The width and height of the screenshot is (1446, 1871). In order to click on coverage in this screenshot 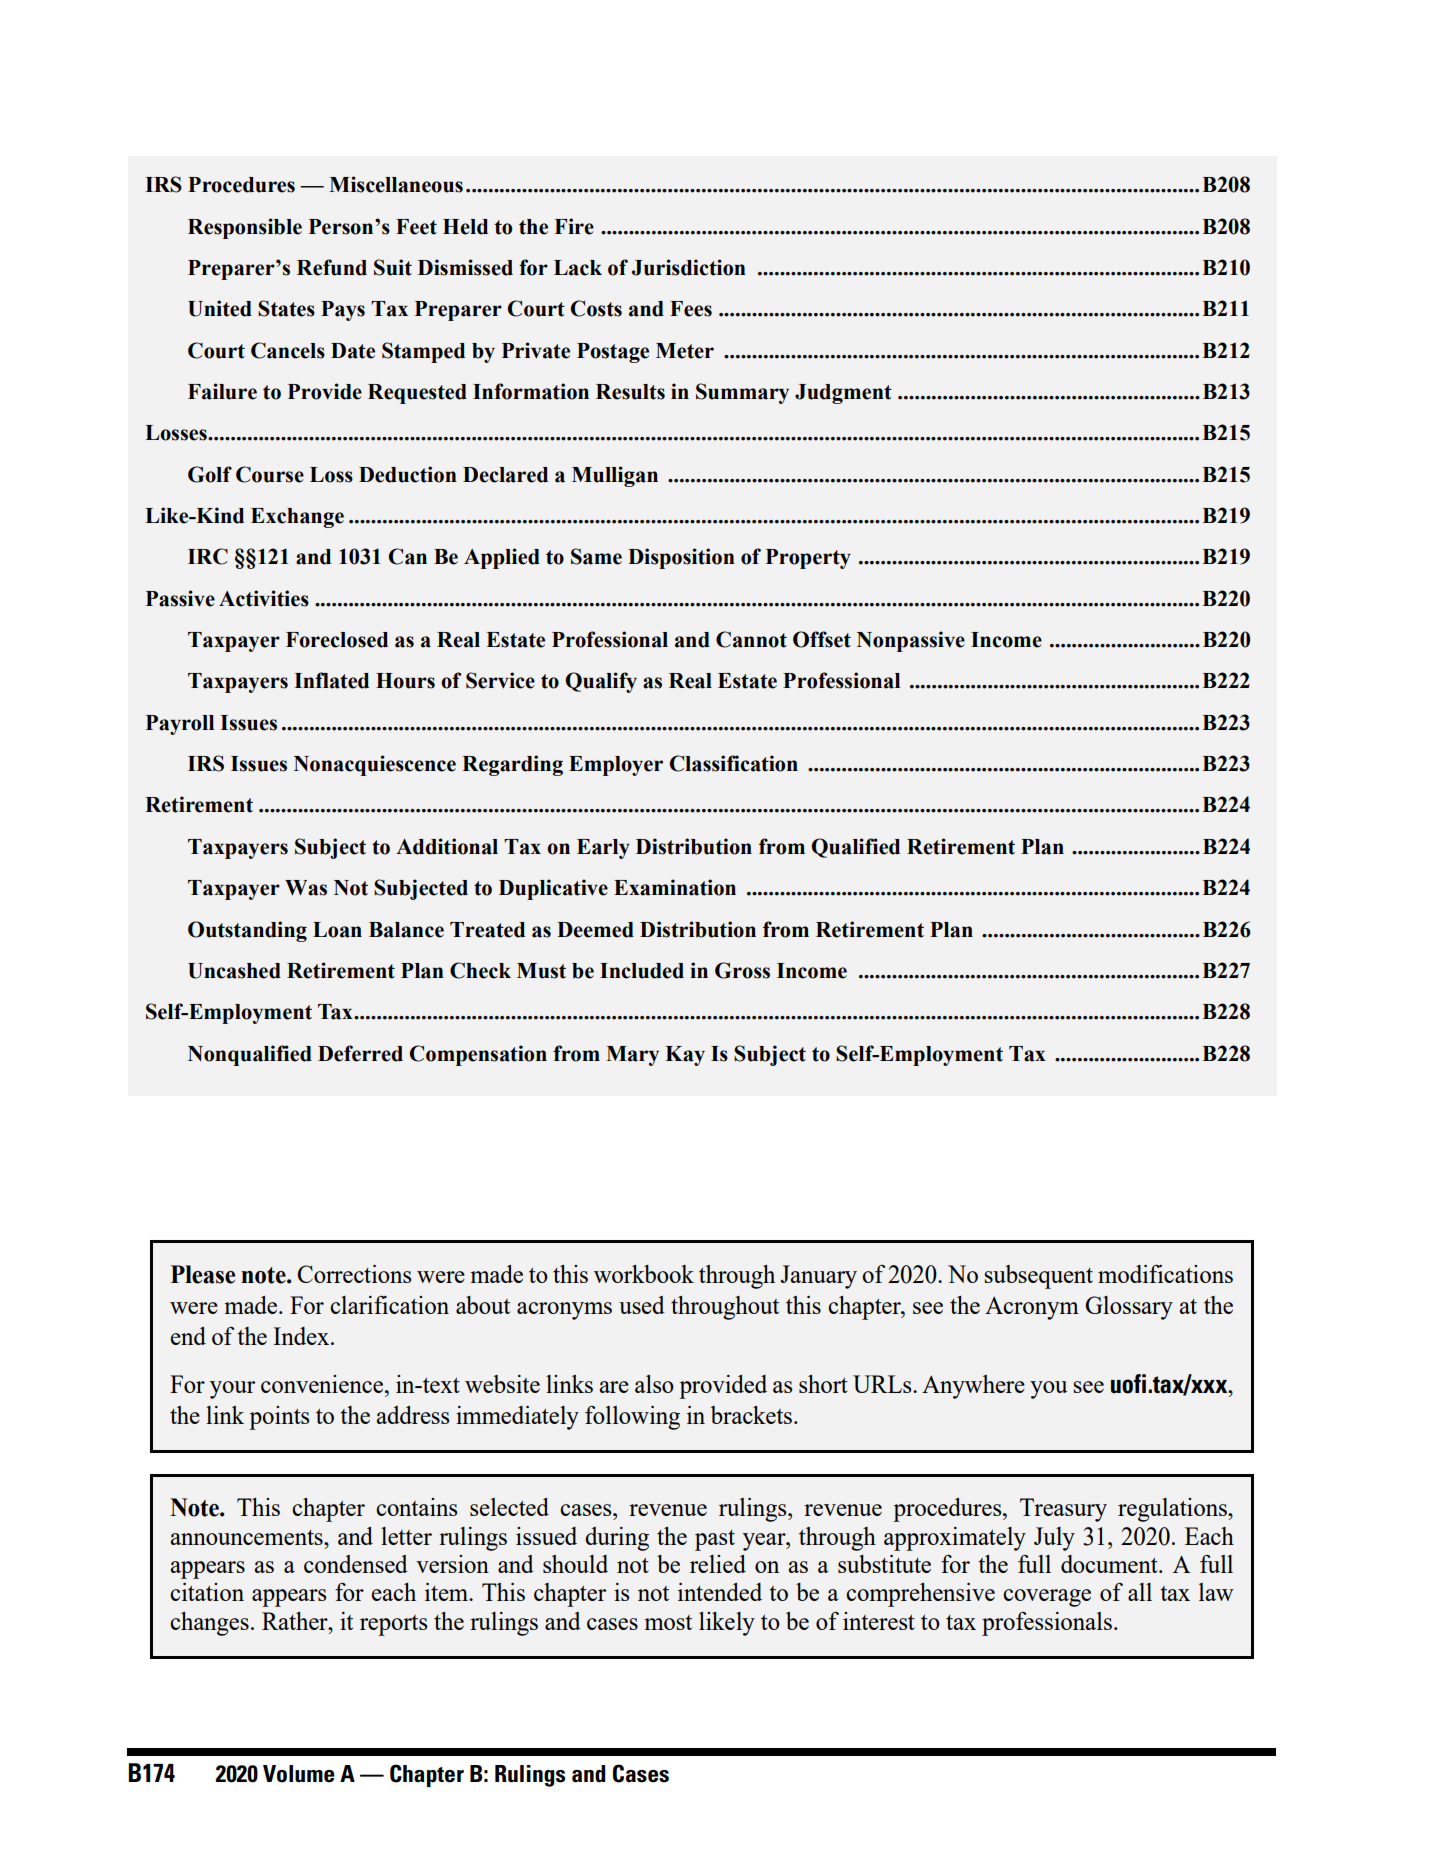, I will do `click(1047, 1598)`.
